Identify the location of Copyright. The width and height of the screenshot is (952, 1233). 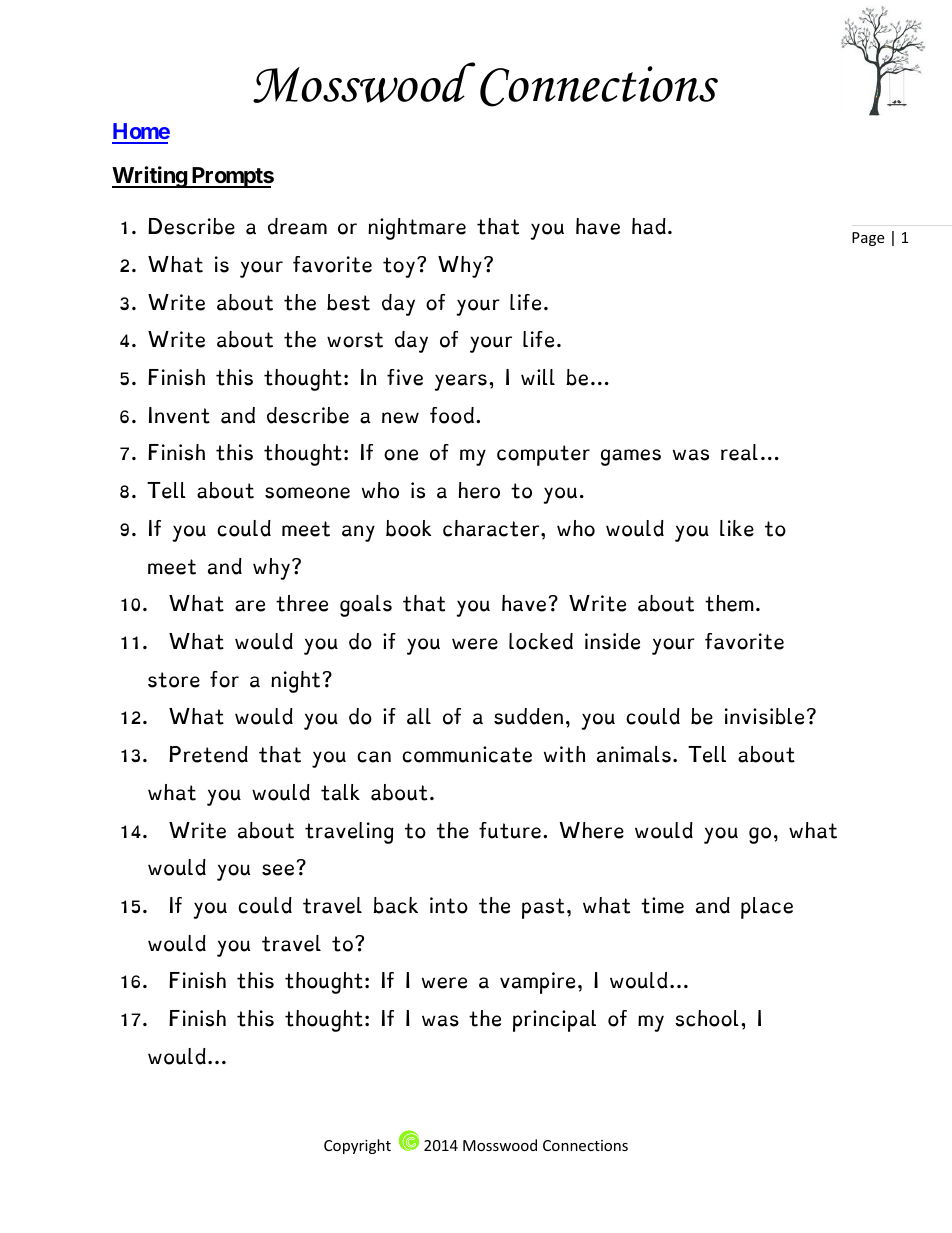
(357, 1146).
